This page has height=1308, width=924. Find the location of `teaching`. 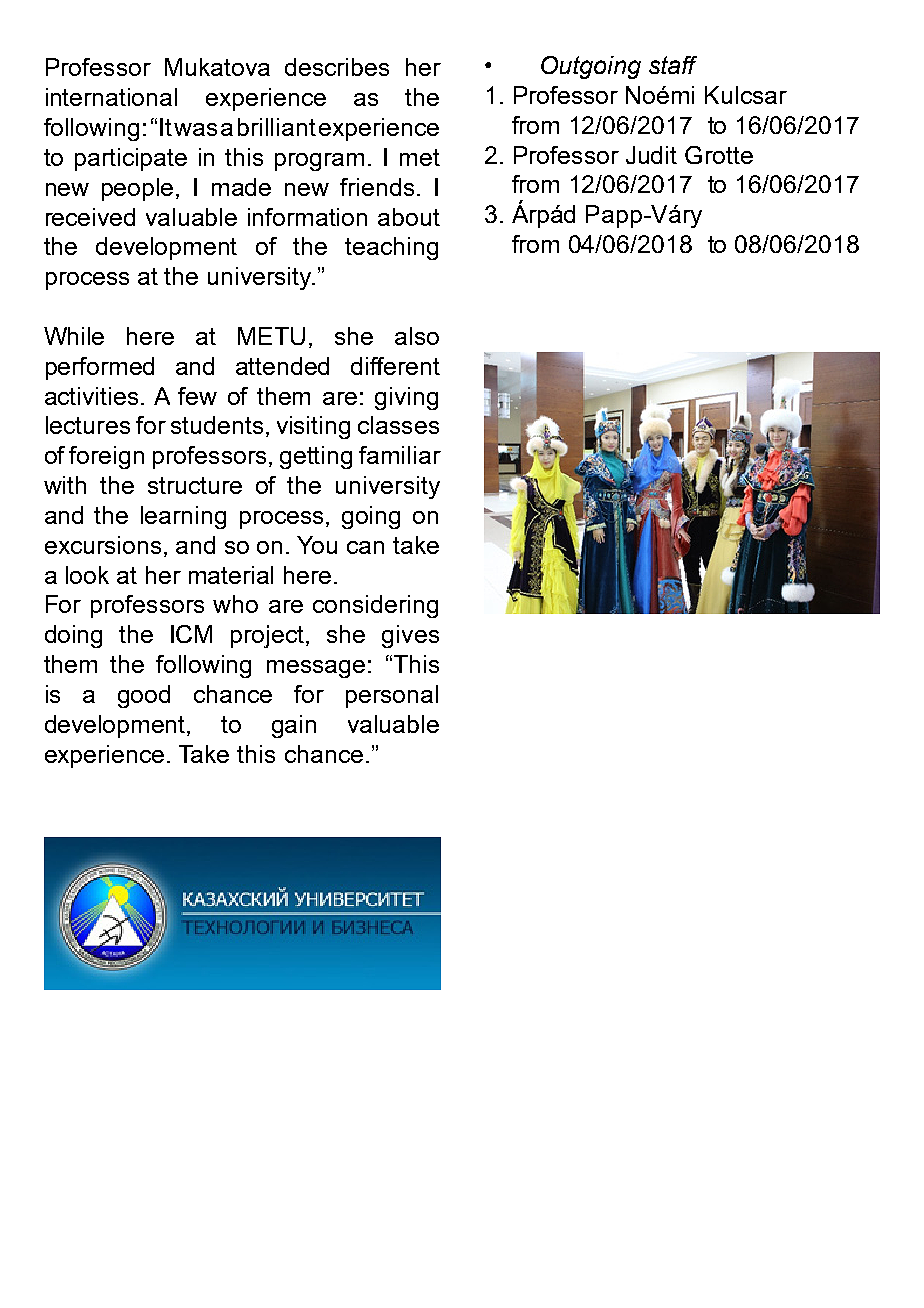

teaching is located at coordinates (391, 248).
